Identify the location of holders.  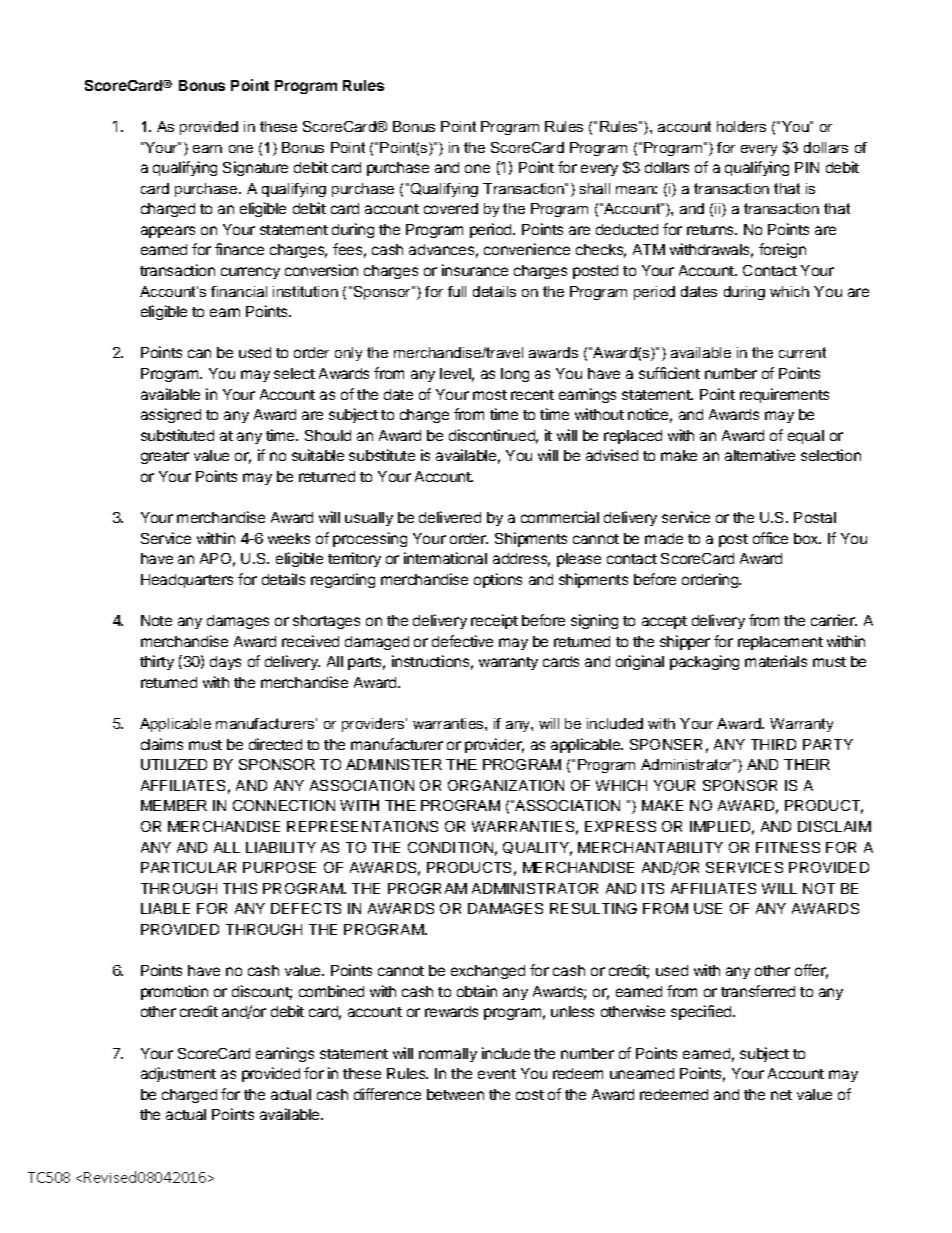
(741, 126).
